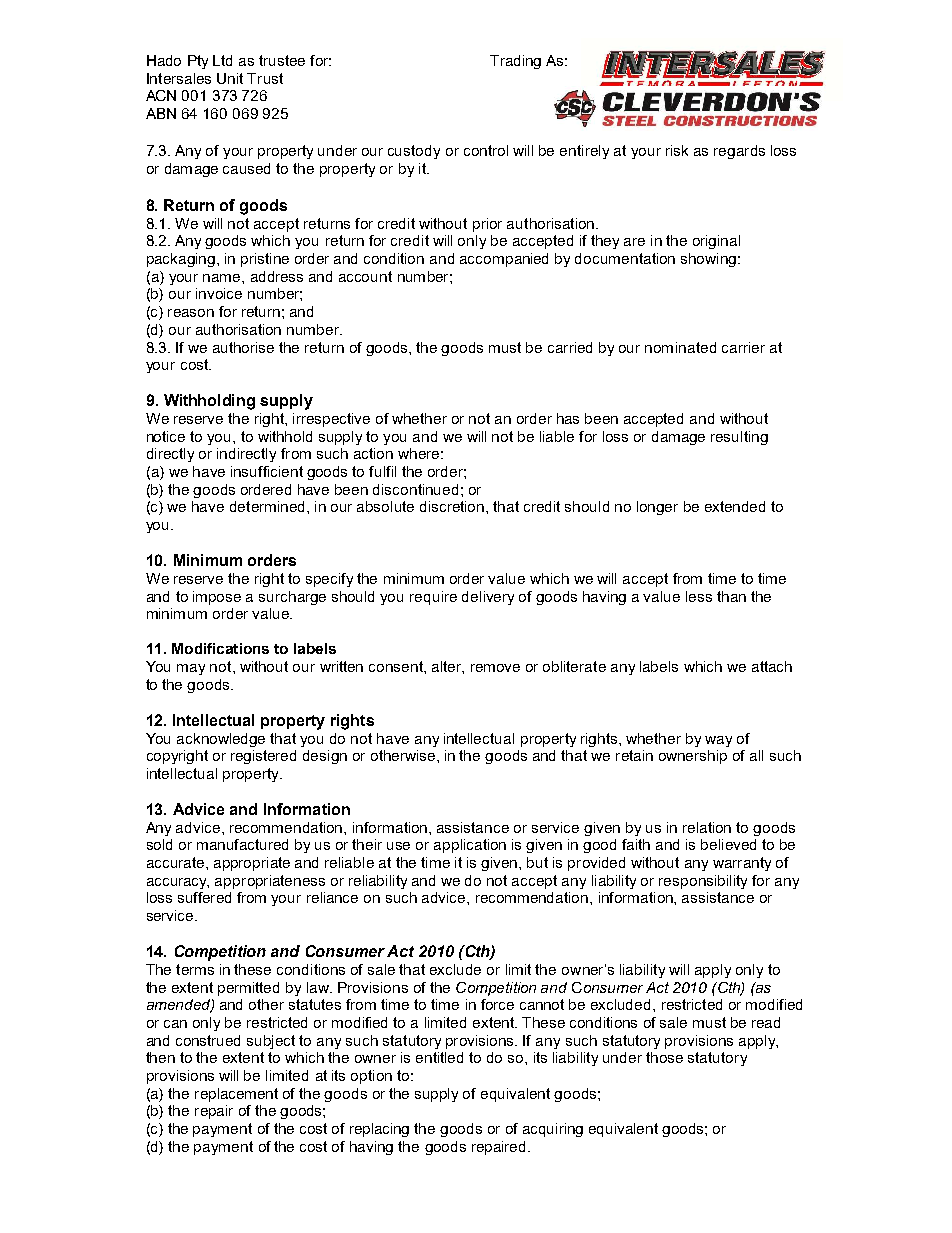 This image has width=952, height=1233. I want to click on impose, so click(217, 598).
